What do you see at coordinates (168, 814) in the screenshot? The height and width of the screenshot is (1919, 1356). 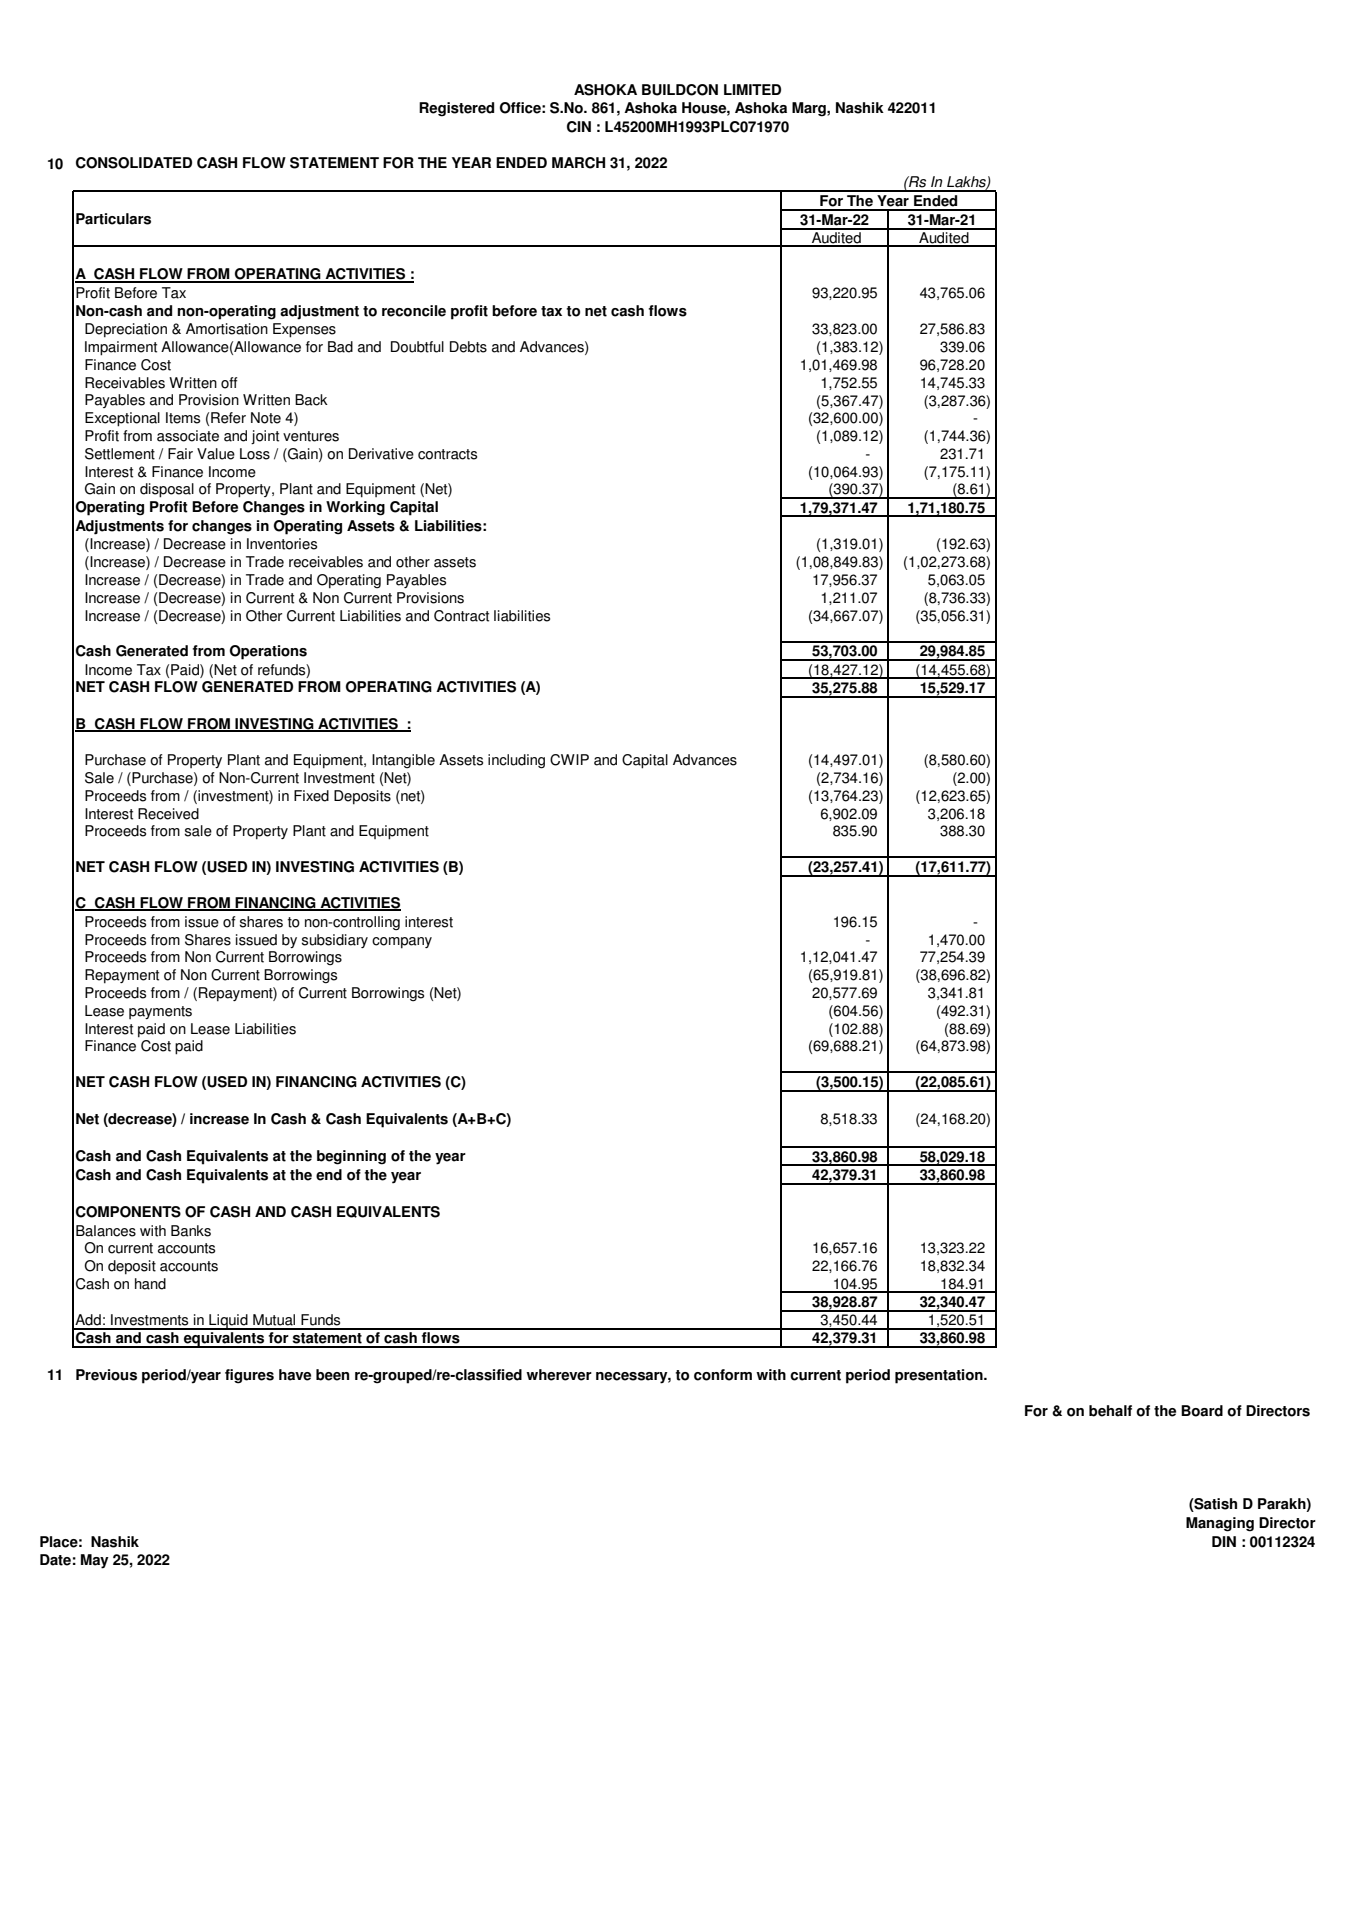 I see `Received` at bounding box center [168, 814].
